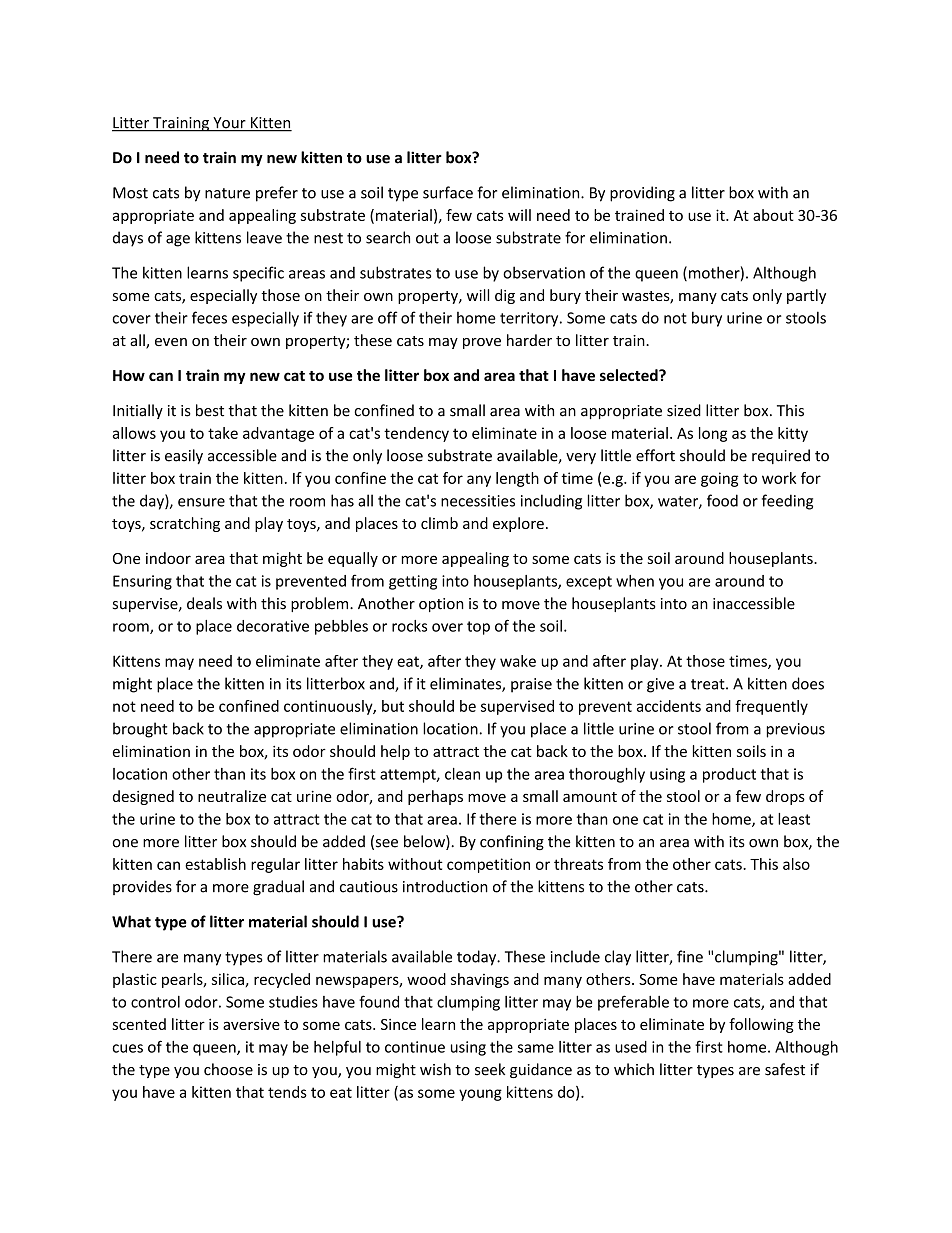  I want to click on when, so click(635, 581).
